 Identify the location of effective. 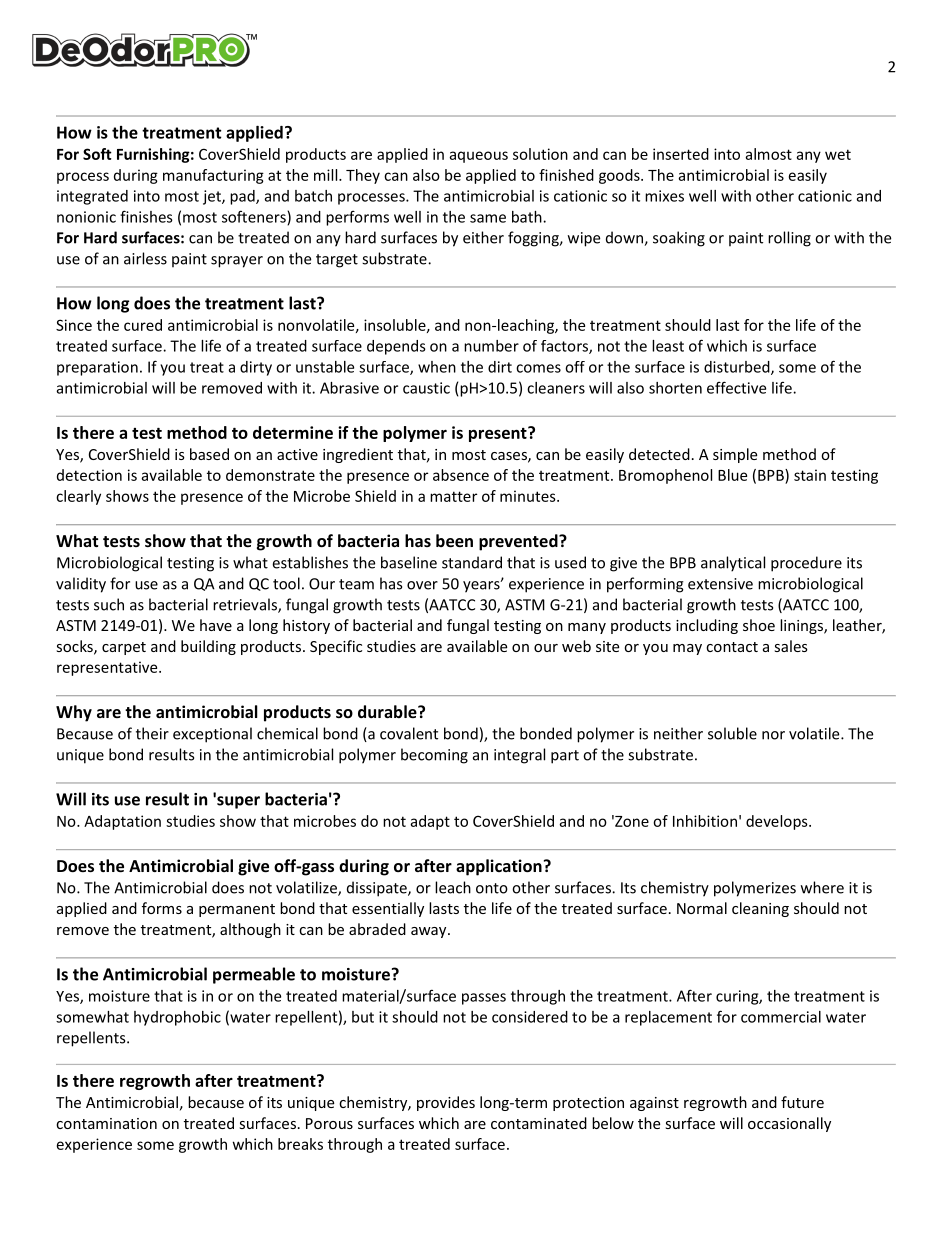
(736, 387).
